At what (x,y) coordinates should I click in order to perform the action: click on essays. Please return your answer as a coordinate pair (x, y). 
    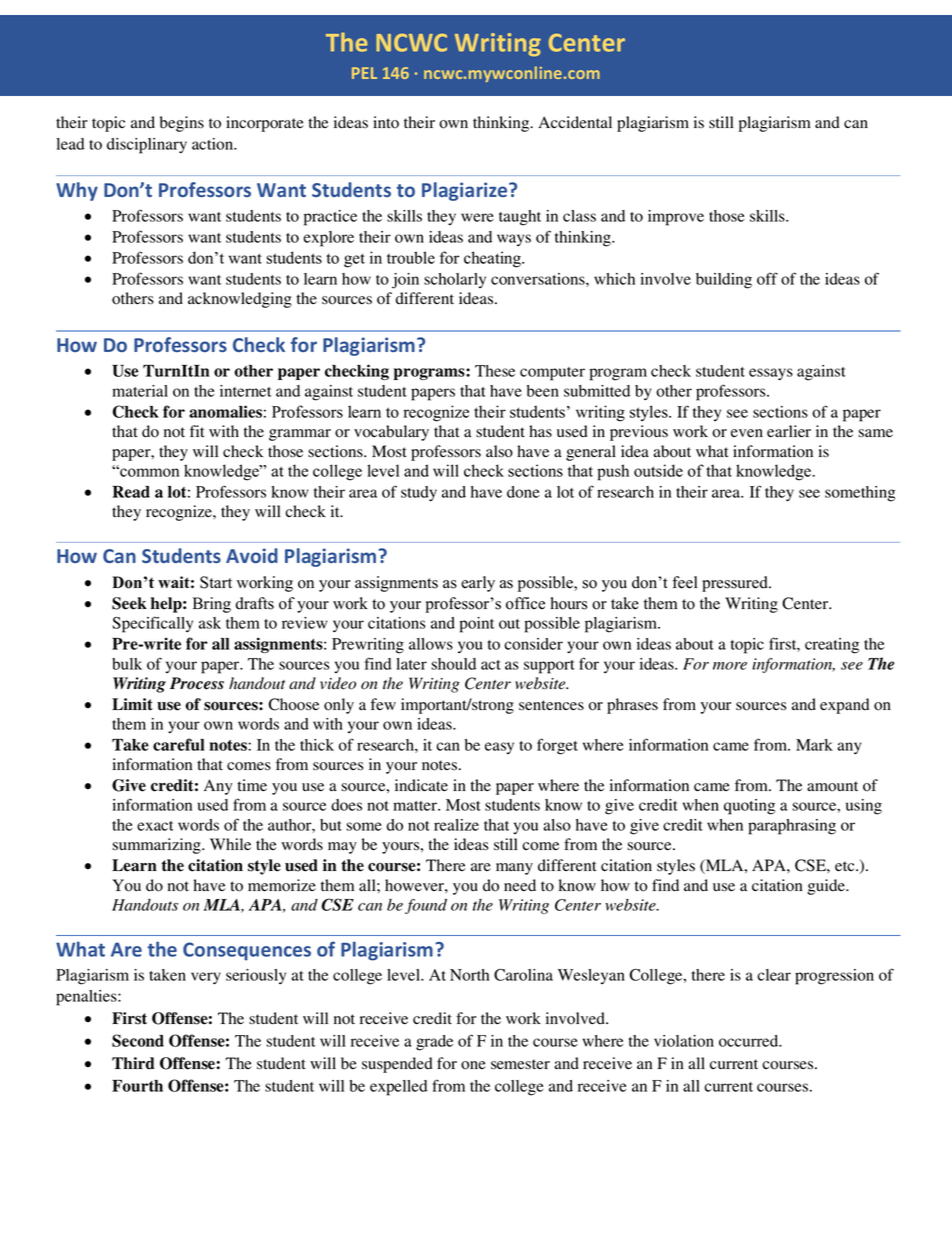
    Looking at the image, I should click on (771, 374).
